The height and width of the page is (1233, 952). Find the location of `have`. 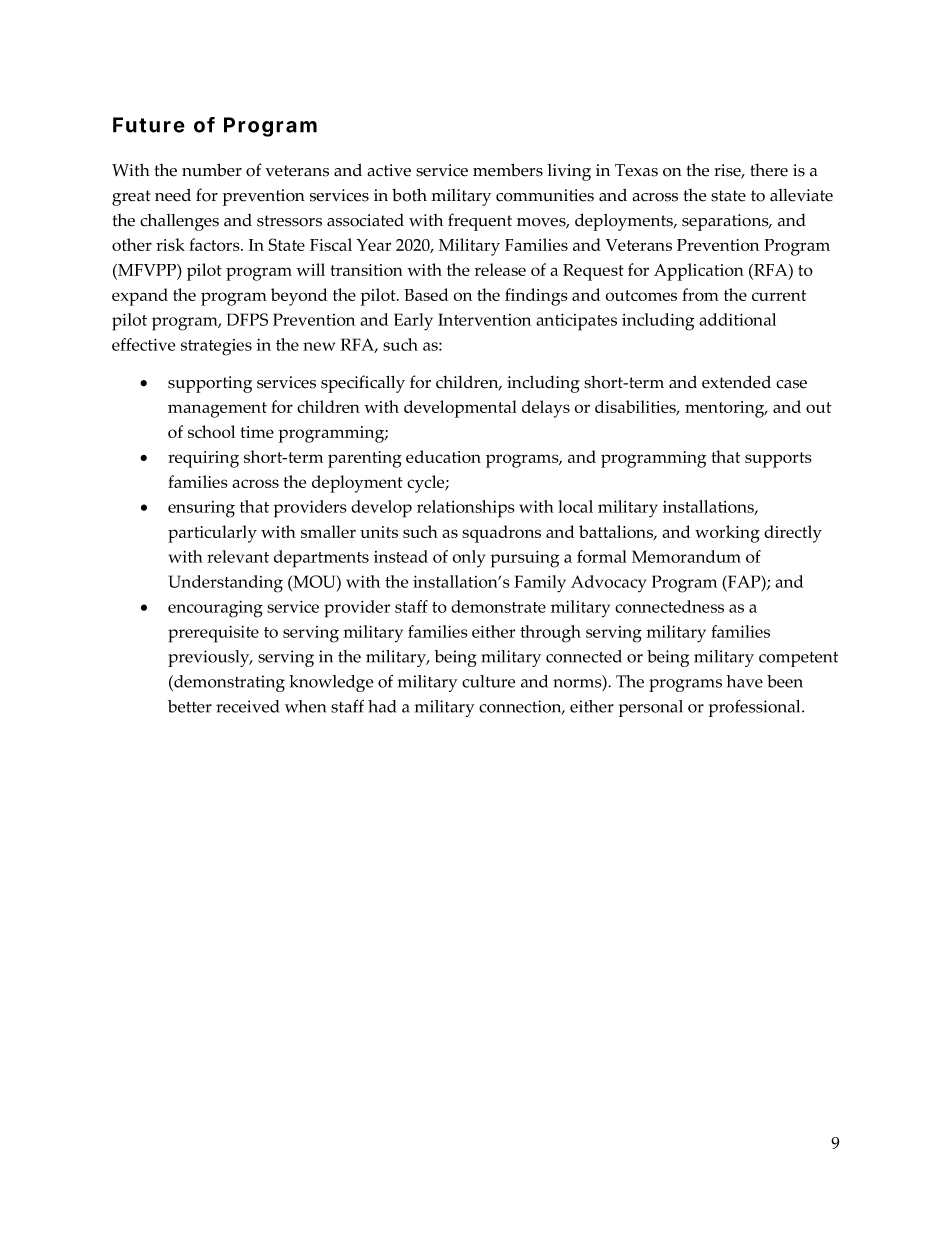

have is located at coordinates (744, 681).
